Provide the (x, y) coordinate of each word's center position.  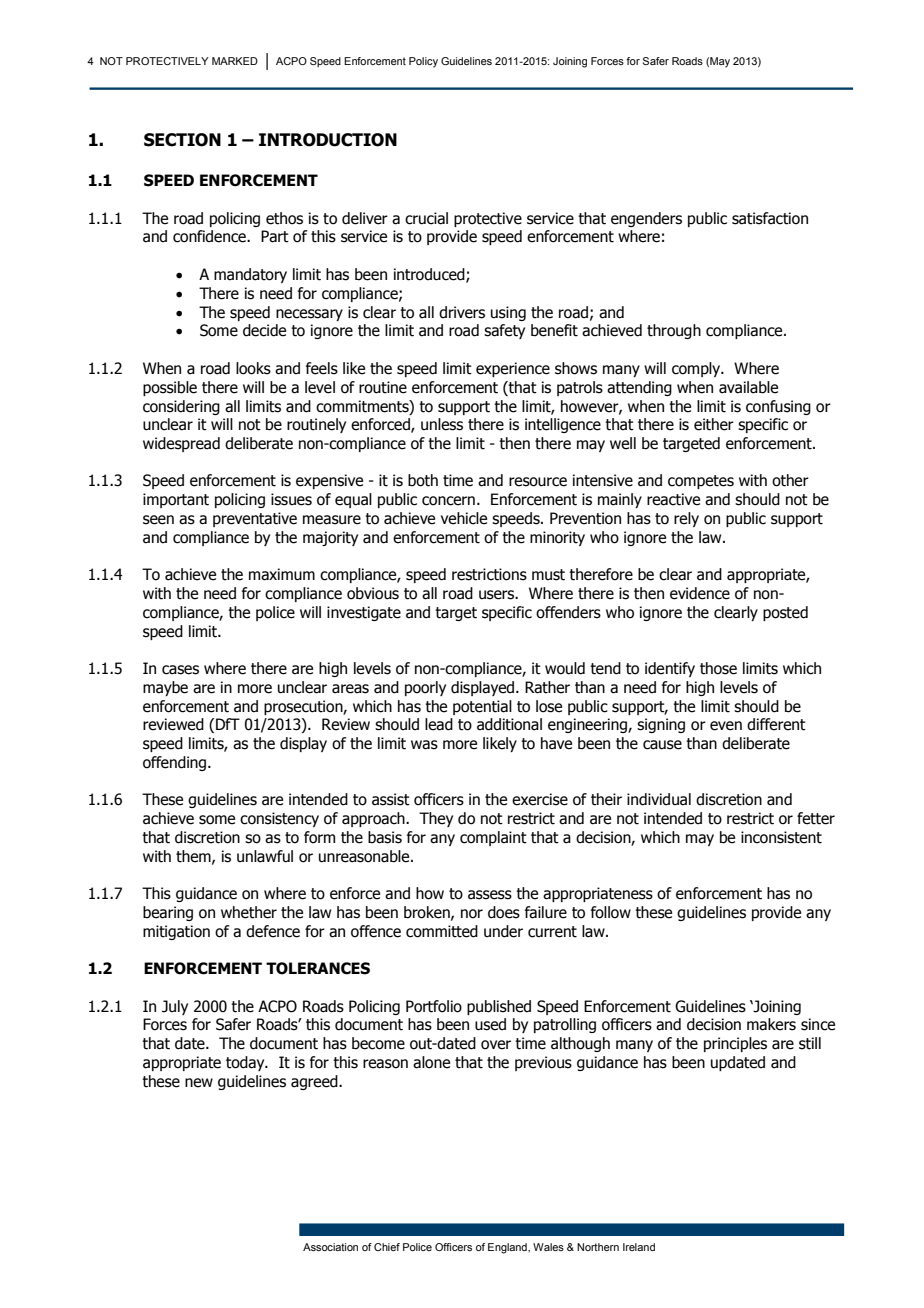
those (718, 668)
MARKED (235, 61)
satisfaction (770, 218)
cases (180, 670)
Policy (423, 62)
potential (482, 707)
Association (330, 1247)
